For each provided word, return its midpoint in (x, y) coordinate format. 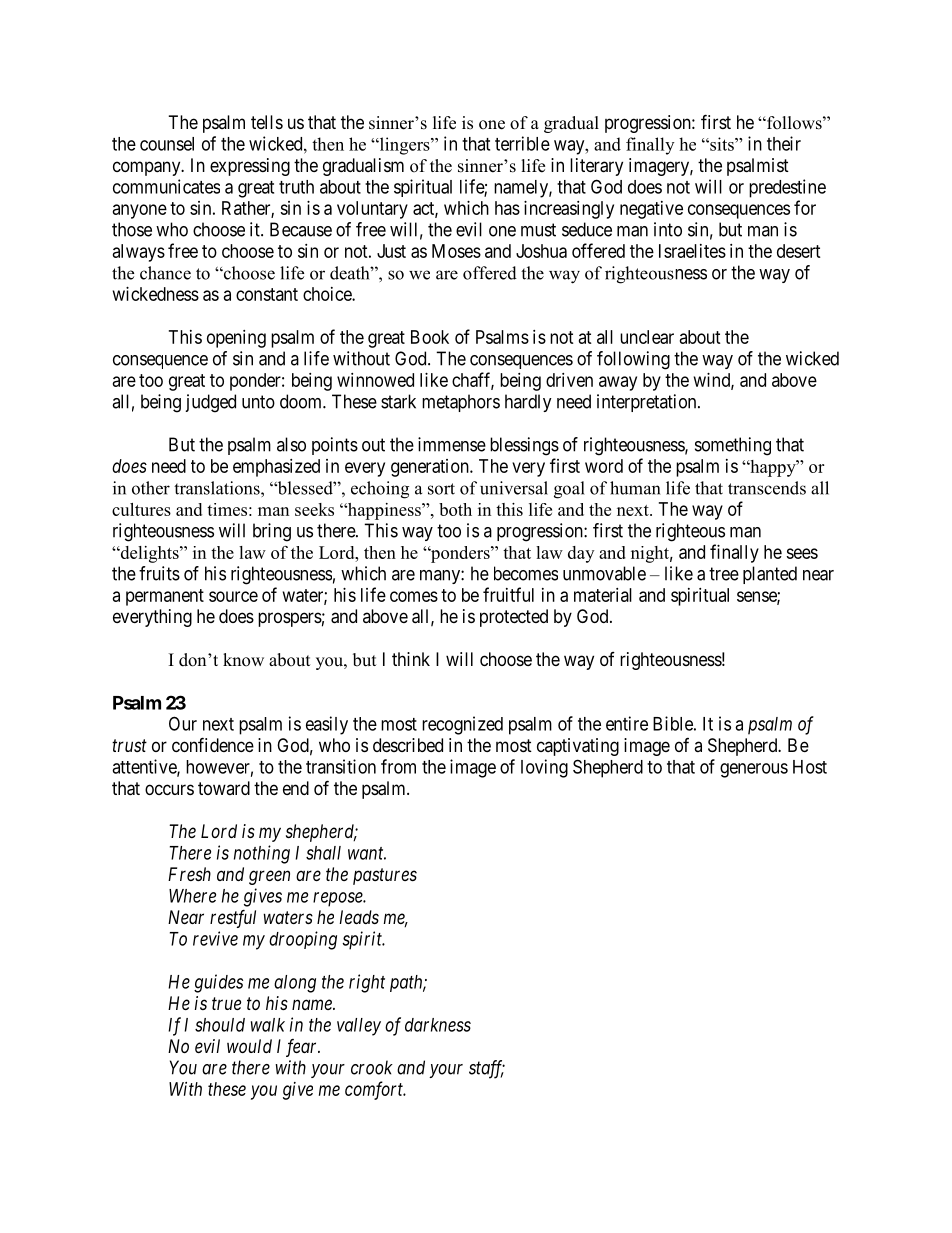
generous (754, 770)
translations (218, 488)
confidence (213, 744)
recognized (462, 725)
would (249, 1046)
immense (452, 444)
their (784, 143)
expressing (250, 167)
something (733, 446)
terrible (522, 143)
